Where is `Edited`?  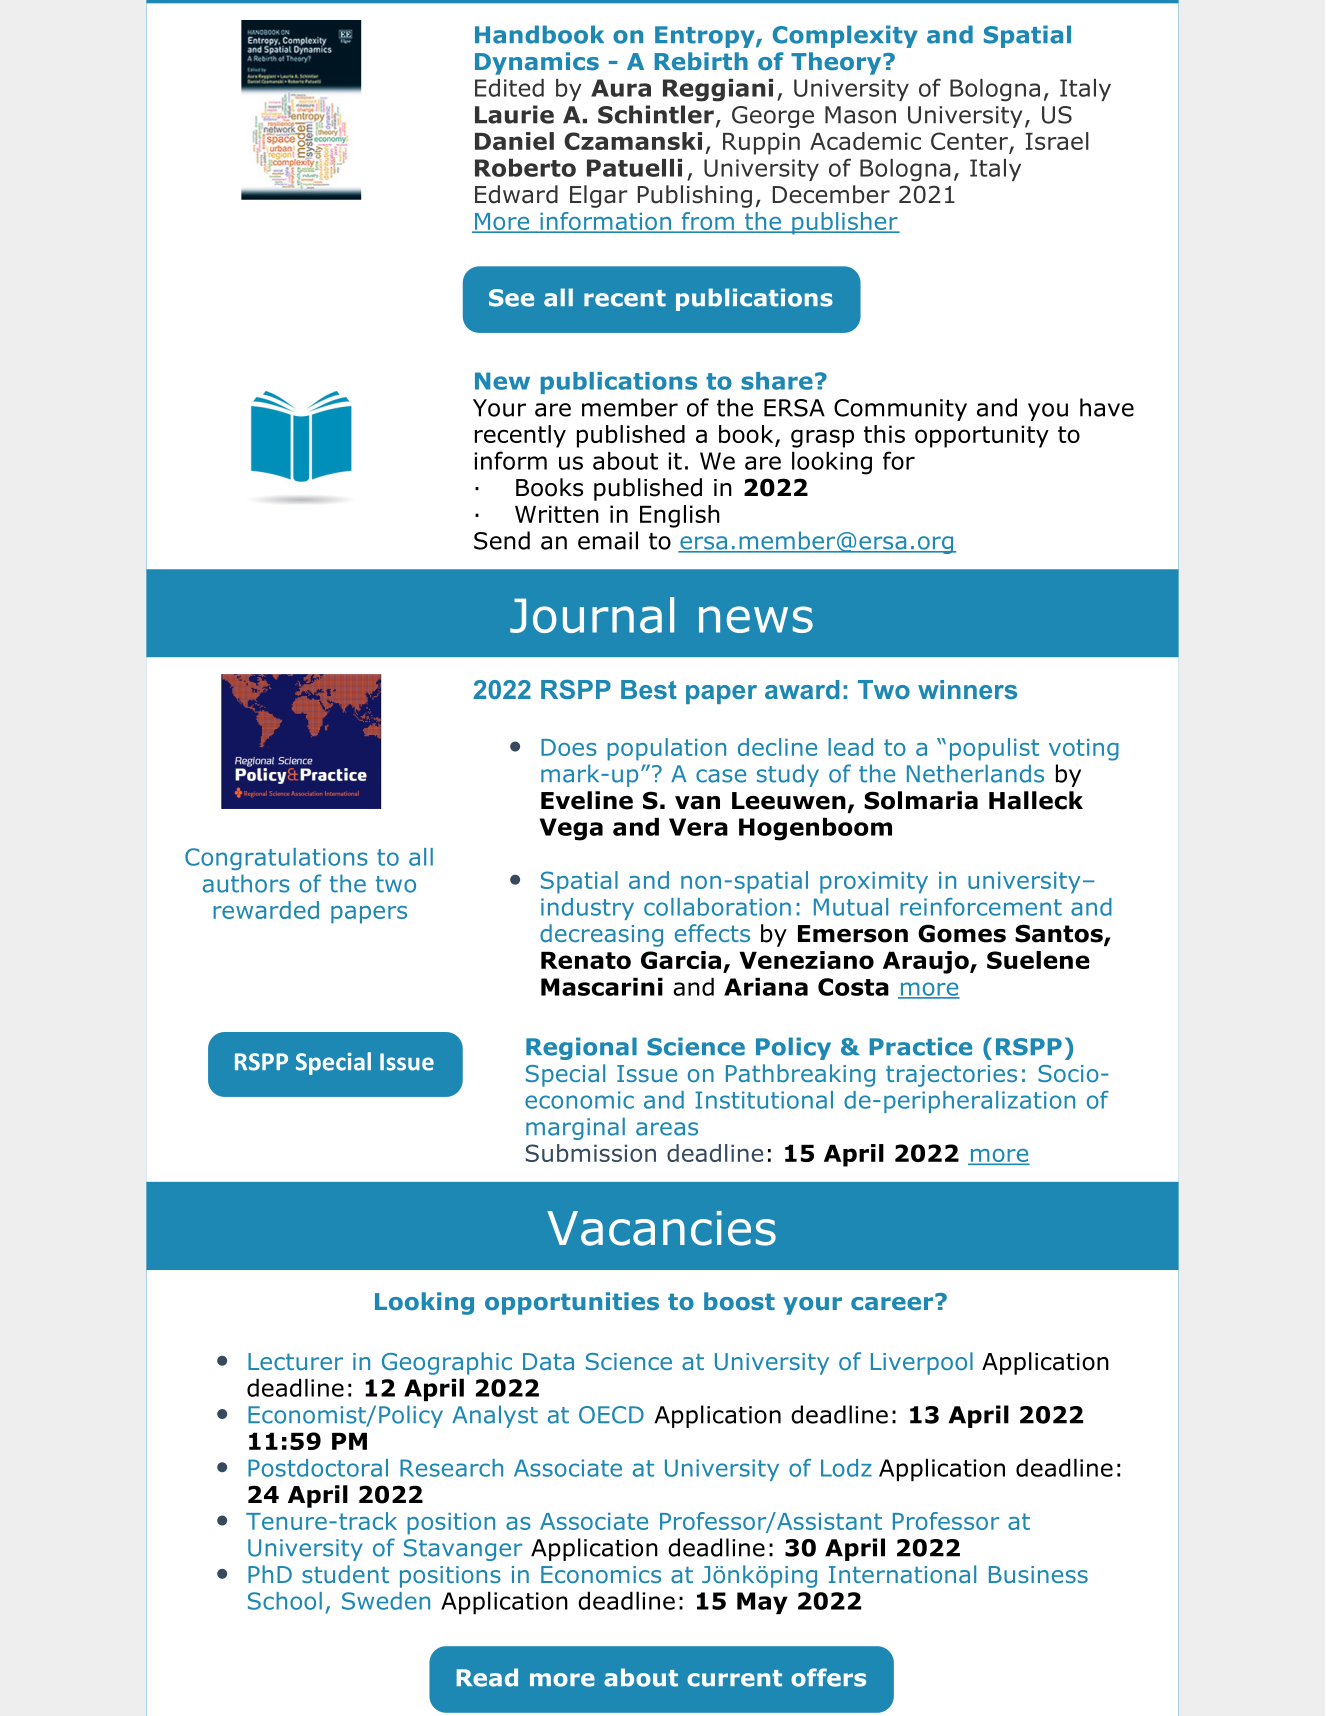 Edited is located at coordinates (509, 88).
